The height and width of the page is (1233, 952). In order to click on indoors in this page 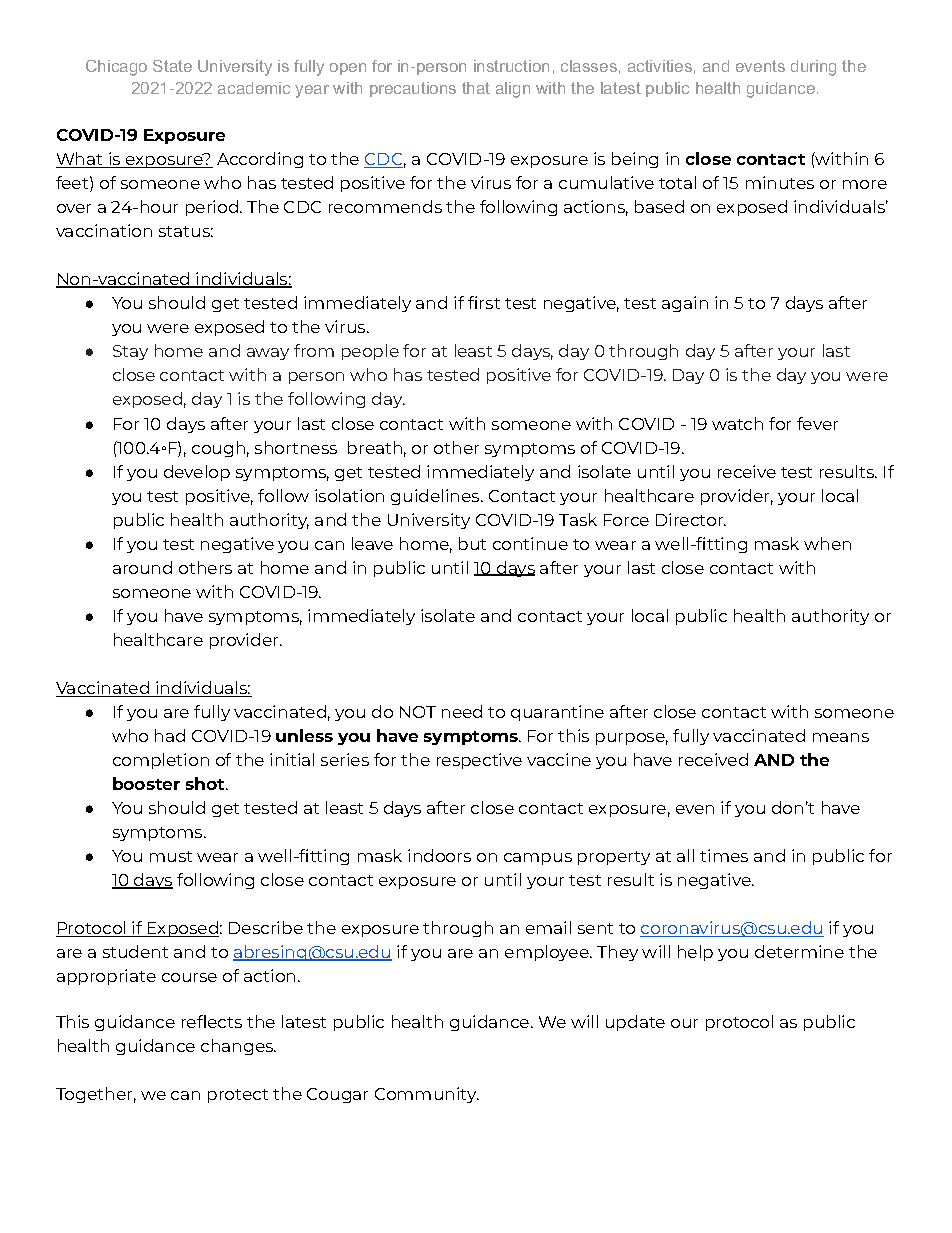, I will do `click(439, 855)`.
